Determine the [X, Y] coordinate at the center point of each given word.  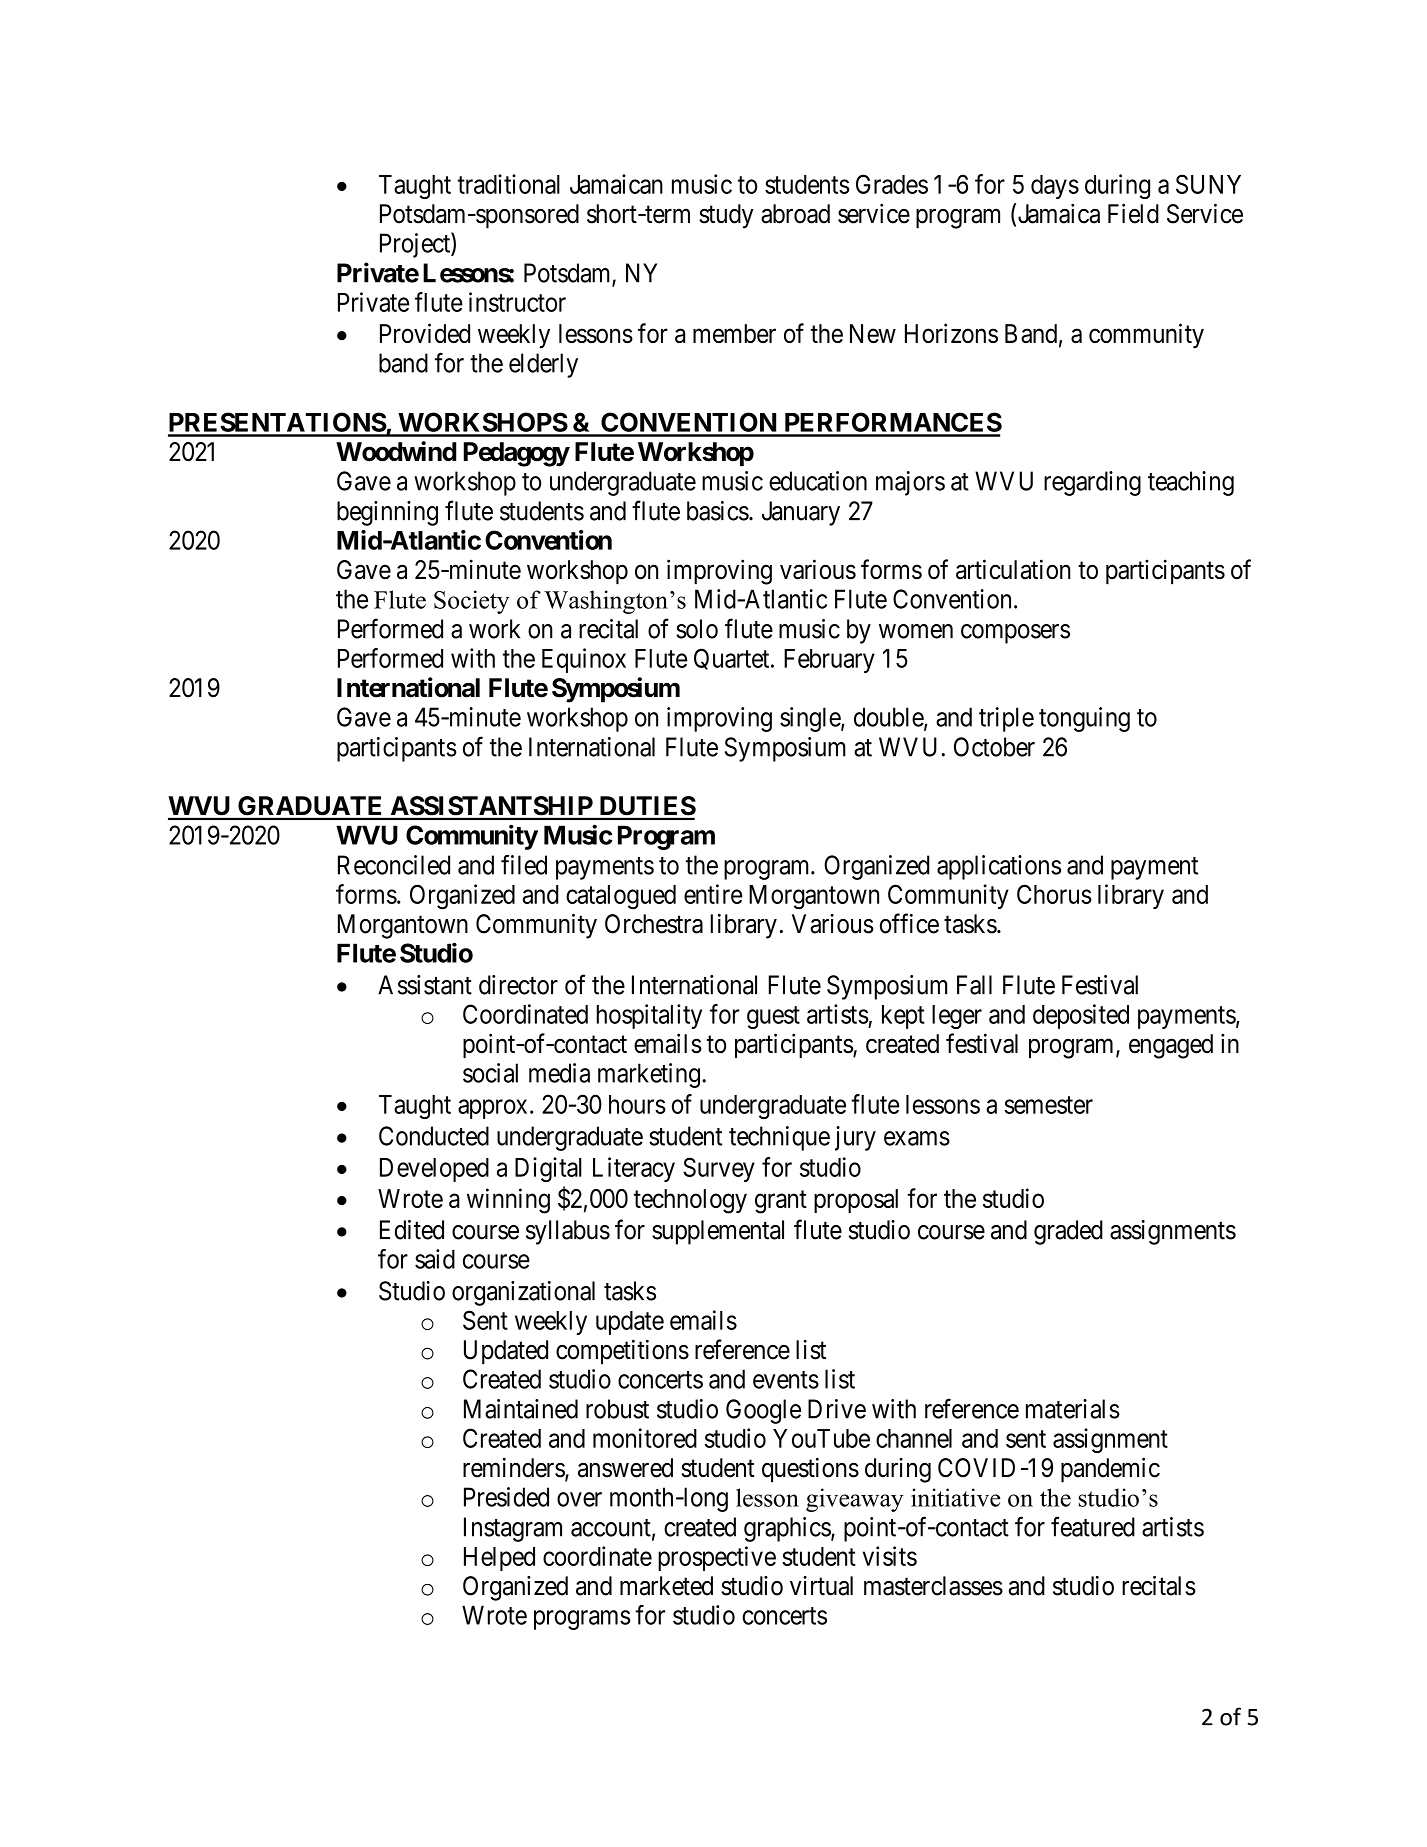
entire [713, 894]
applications [999, 867]
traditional [509, 184]
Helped [499, 1559]
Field [1133, 213]
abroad [795, 214]
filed [524, 864]
